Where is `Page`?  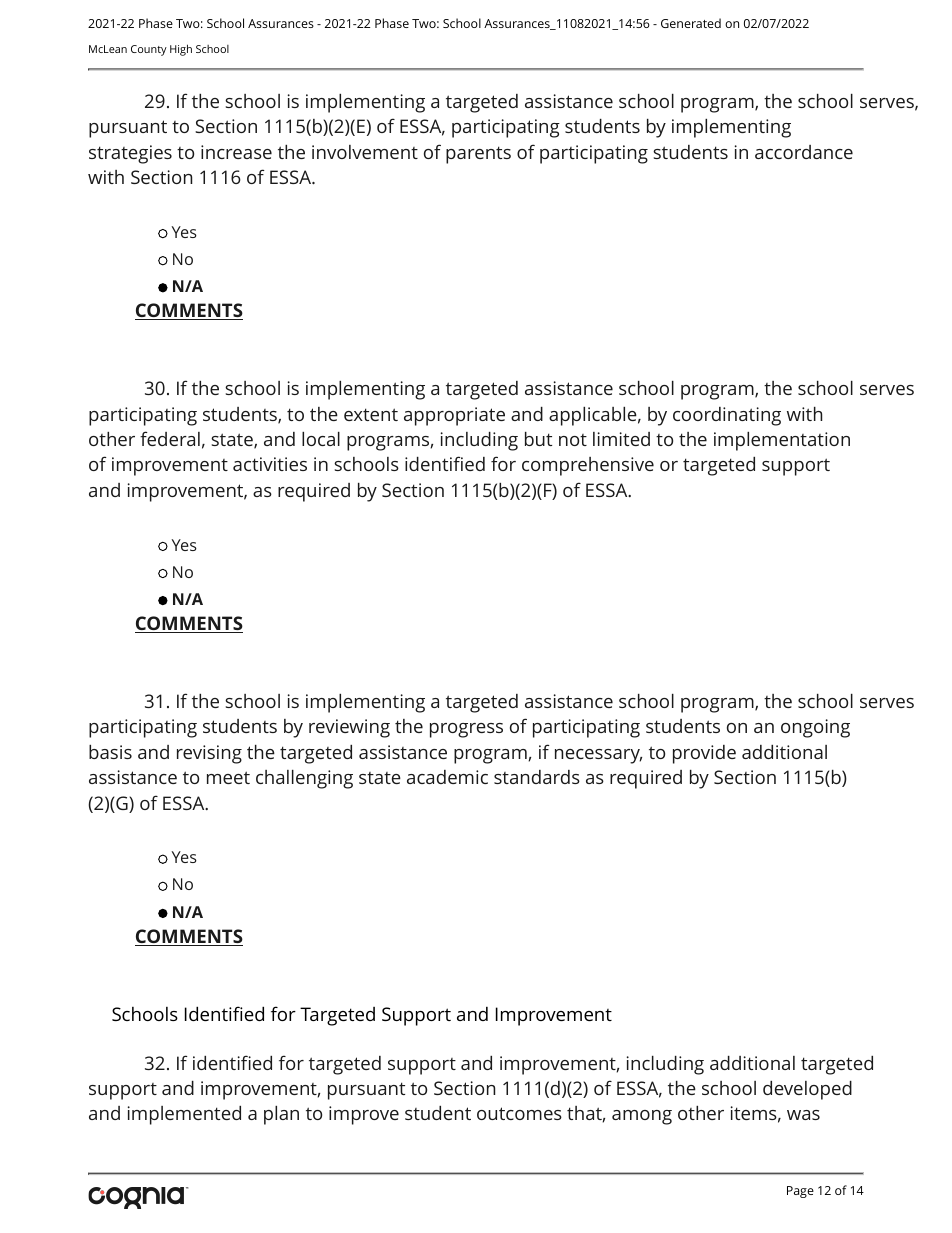
Page is located at coordinates (800, 1192).
